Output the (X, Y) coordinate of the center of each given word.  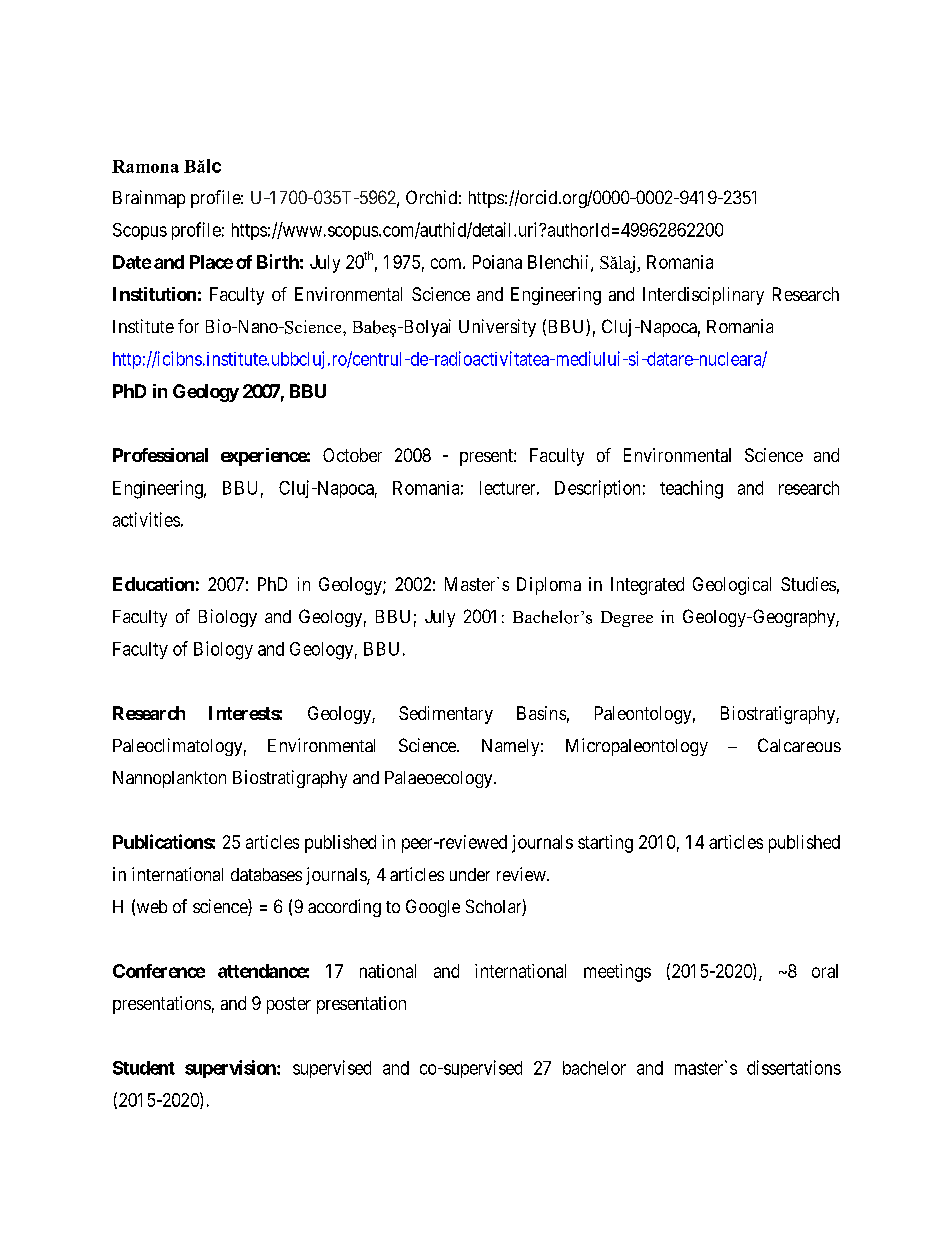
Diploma (549, 586)
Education (153, 584)
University (497, 328)
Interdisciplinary (703, 296)
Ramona (145, 166)
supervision (231, 1069)
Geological (732, 586)
